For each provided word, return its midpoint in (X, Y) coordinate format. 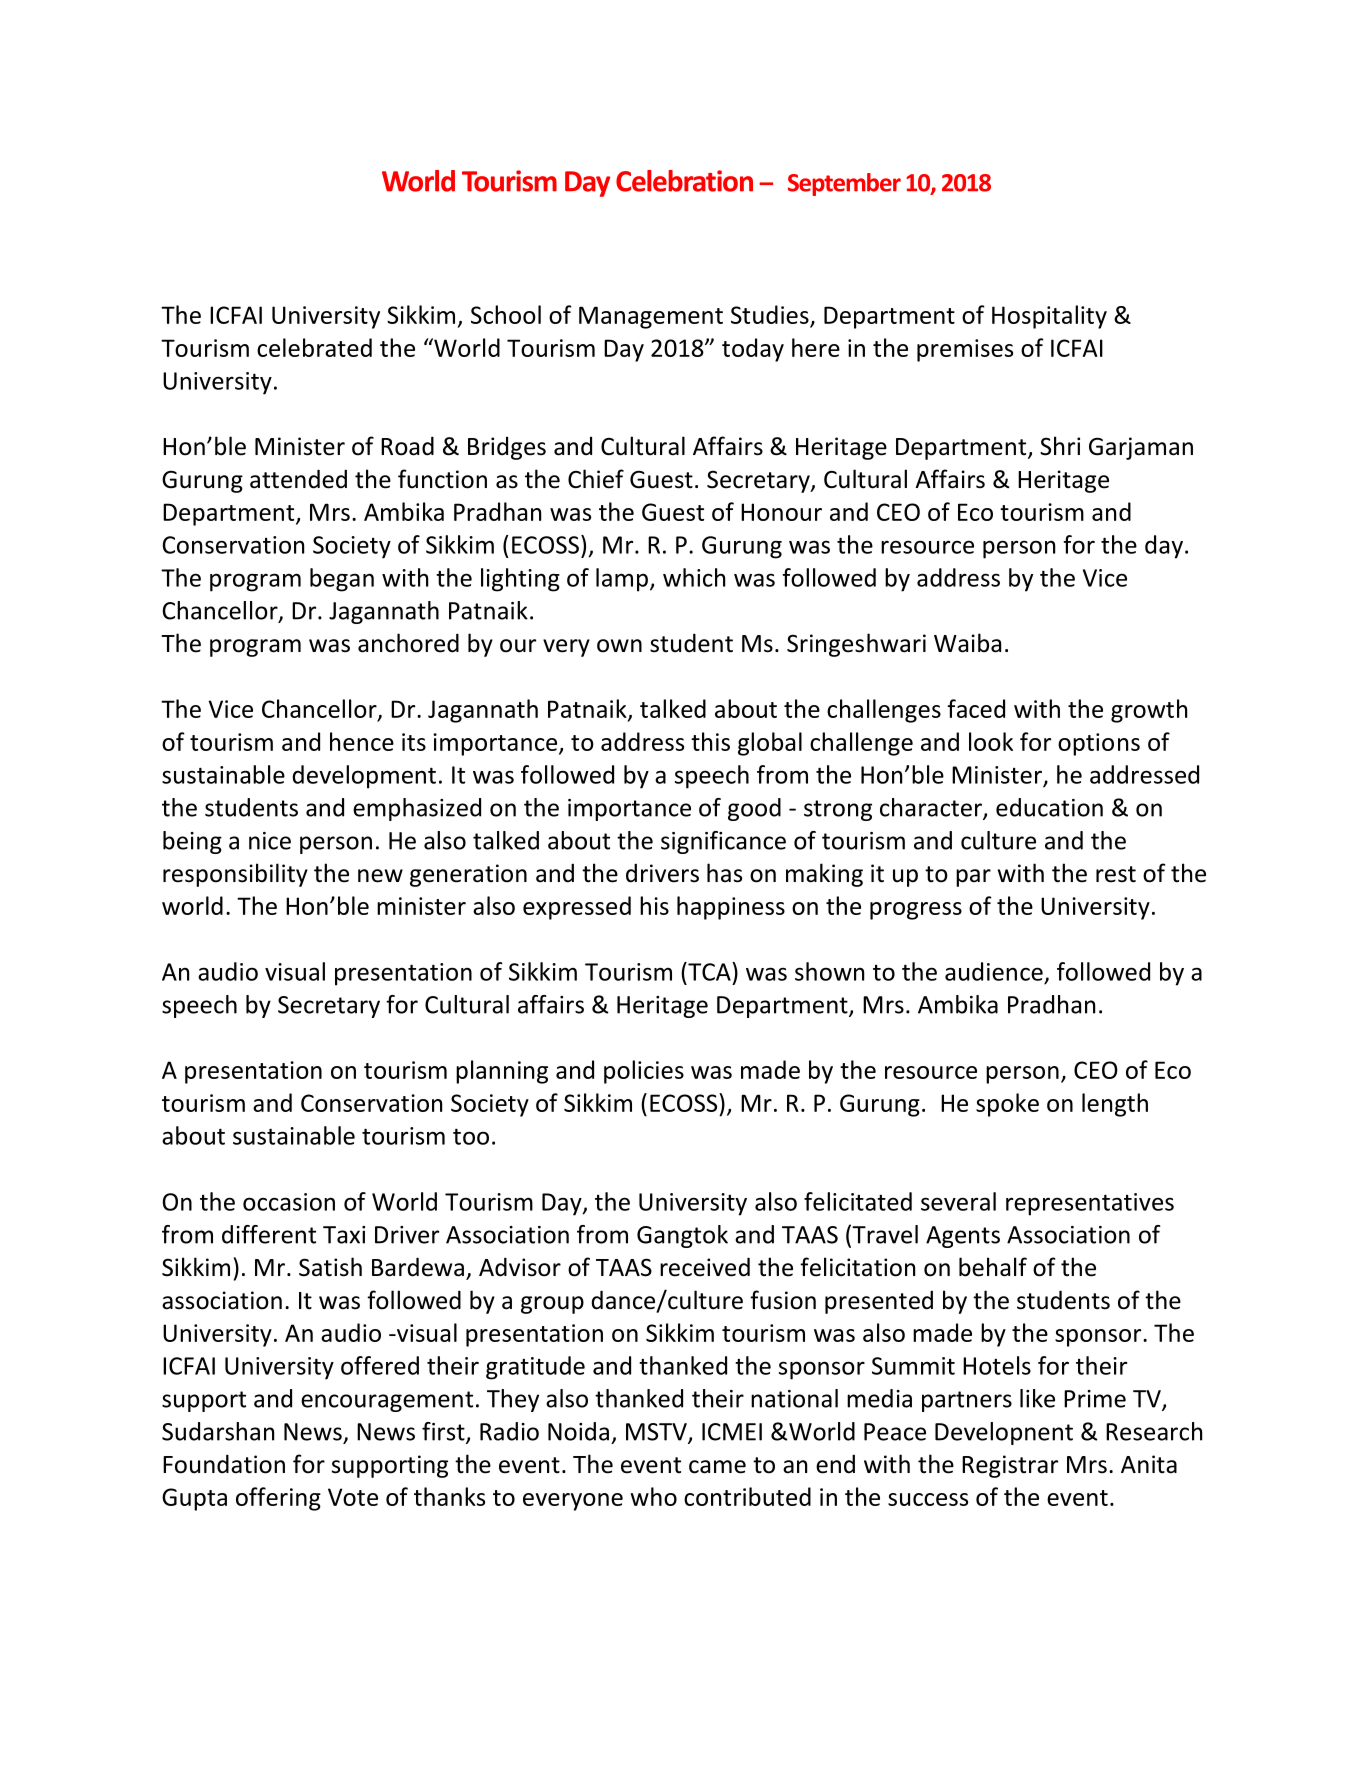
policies (644, 1072)
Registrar (1010, 1466)
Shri (1060, 446)
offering (278, 1499)
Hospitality (1049, 317)
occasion (289, 1202)
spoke (1007, 1105)
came (717, 1467)
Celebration (684, 181)
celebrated (314, 347)
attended (298, 479)
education (1049, 807)
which (694, 577)
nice (270, 841)
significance (723, 842)
